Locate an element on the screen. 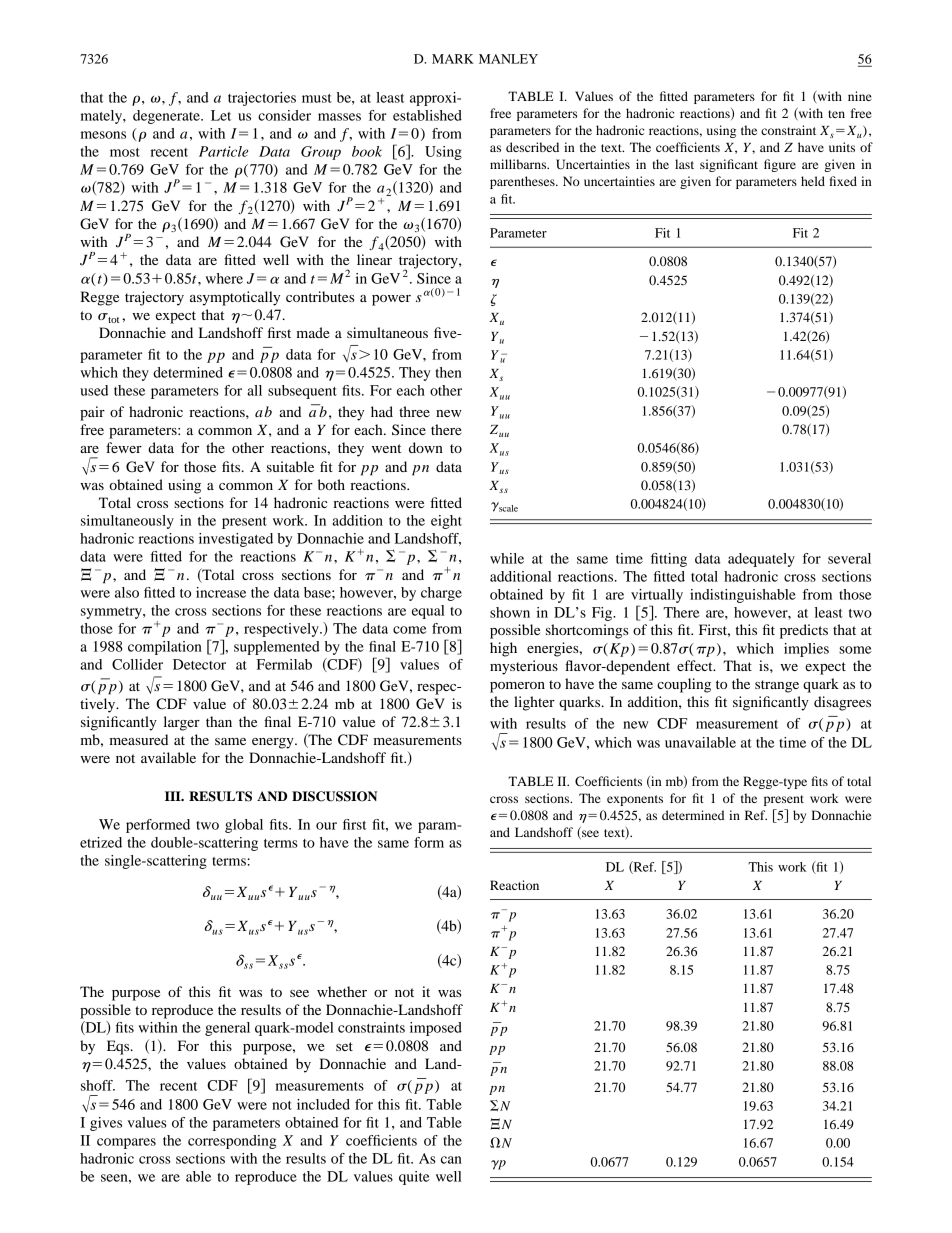 The width and height of the screenshot is (952, 1233). adequately is located at coordinates (761, 560).
